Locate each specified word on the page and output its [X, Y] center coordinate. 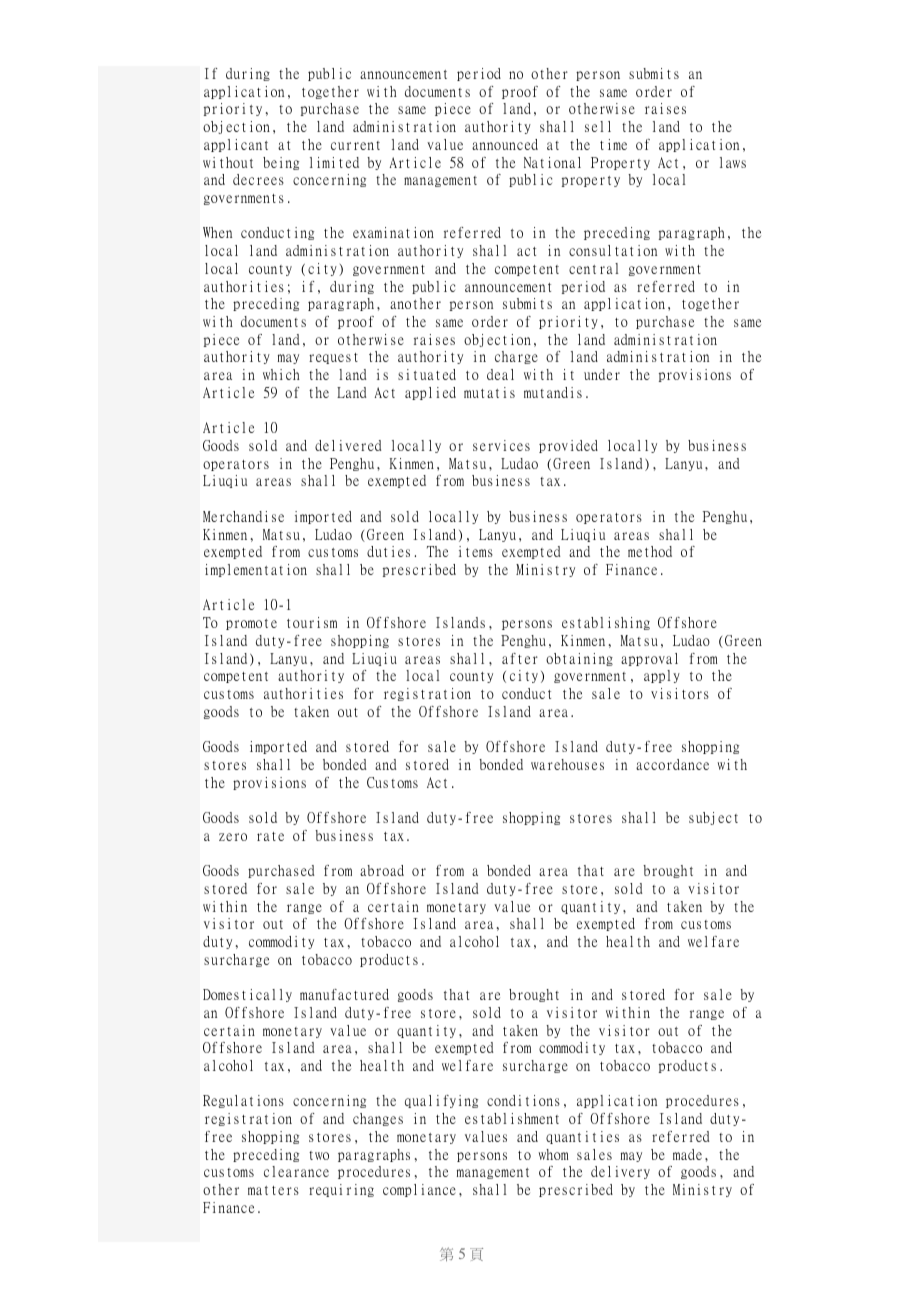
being [281, 163]
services [501, 445]
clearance [296, 1171]
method [650, 551]
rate [270, 836]
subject [713, 818]
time [613, 144]
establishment [512, 1118]
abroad [382, 870]
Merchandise [243, 516]
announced [505, 144]
